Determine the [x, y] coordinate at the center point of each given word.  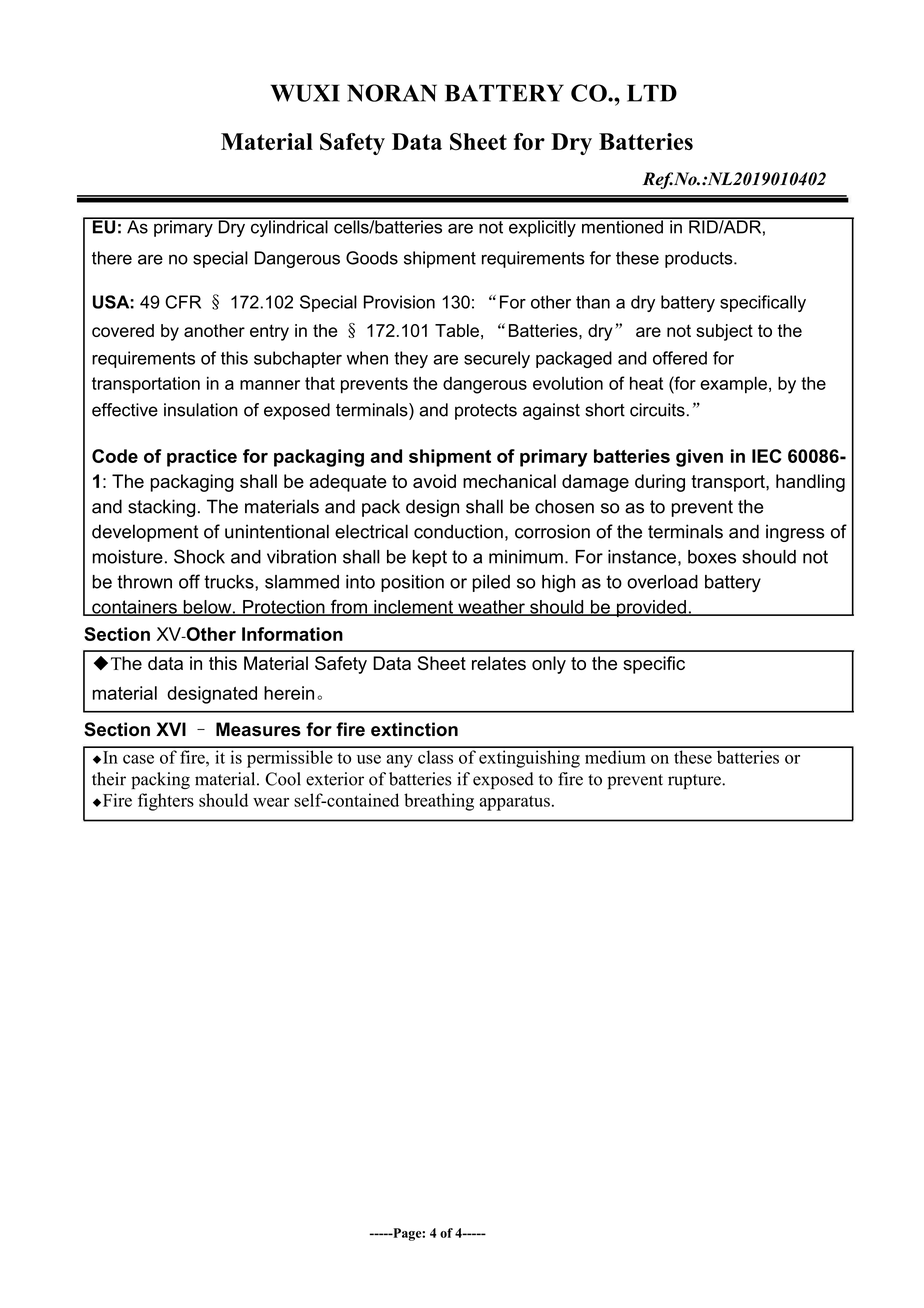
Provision [399, 302]
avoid [434, 481]
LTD [652, 93]
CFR [183, 302]
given [699, 458]
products [700, 259]
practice [202, 458]
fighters [166, 802]
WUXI [305, 93]
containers [134, 608]
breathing [439, 802]
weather [491, 608]
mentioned [622, 226]
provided [651, 608]
